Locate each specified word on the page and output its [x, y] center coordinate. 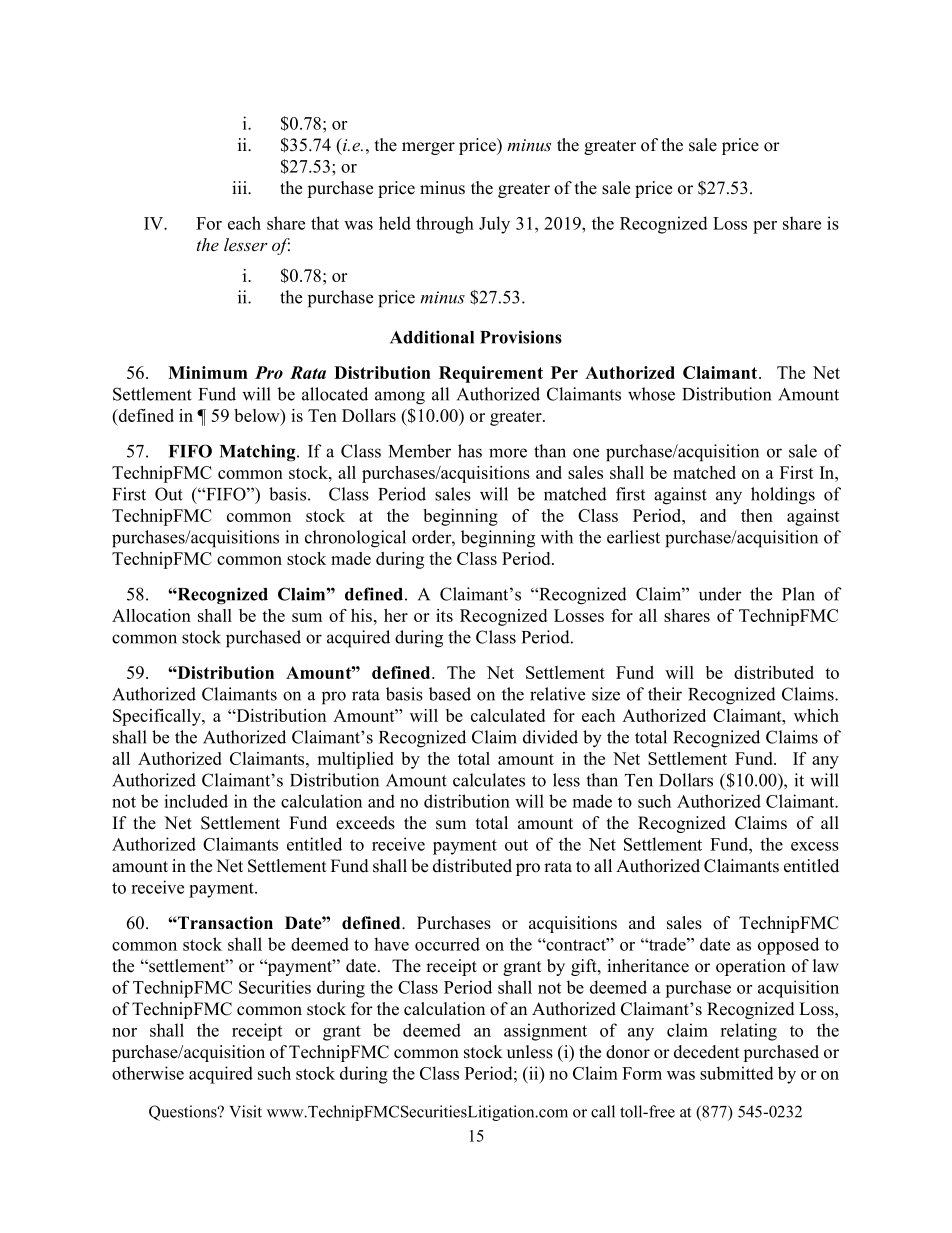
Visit [245, 1111]
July [494, 225]
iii [240, 187]
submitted [737, 1073]
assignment [545, 1032]
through [445, 225]
